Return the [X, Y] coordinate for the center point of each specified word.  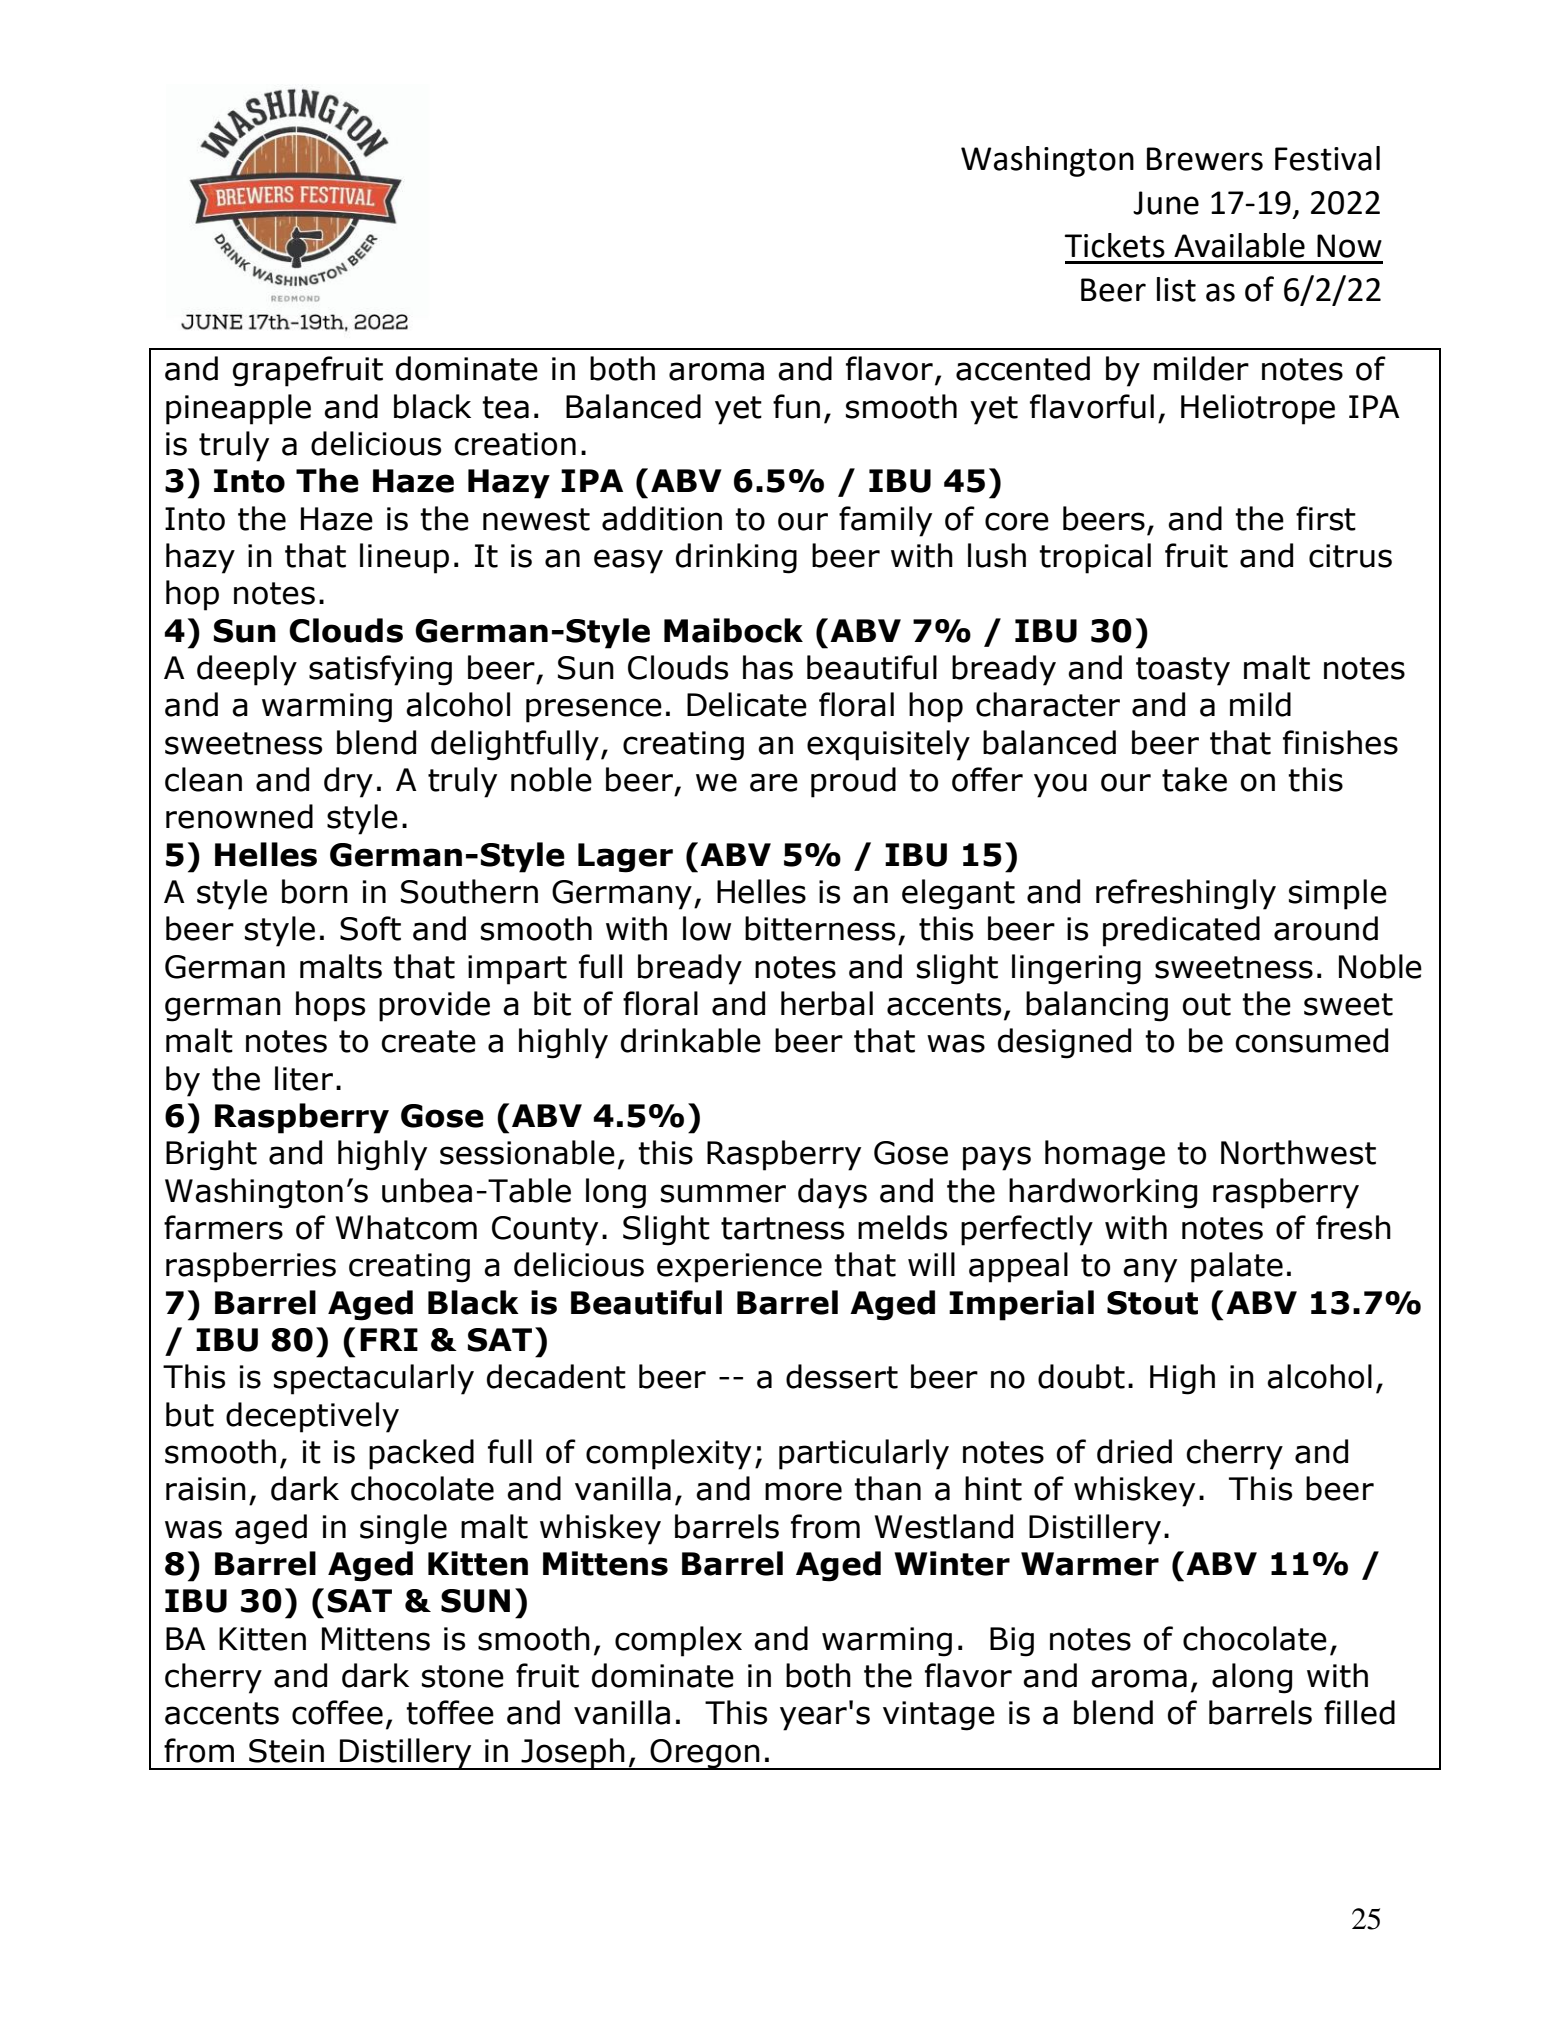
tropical [1095, 558]
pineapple [238, 409]
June [1166, 203]
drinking [736, 558]
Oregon [705, 1754]
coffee [337, 1712]
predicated [1181, 931]
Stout [1152, 1303]
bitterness [820, 928]
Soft [370, 928]
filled [1359, 1712]
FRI [389, 1339]
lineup [404, 558]
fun [796, 406]
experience [739, 1268]
